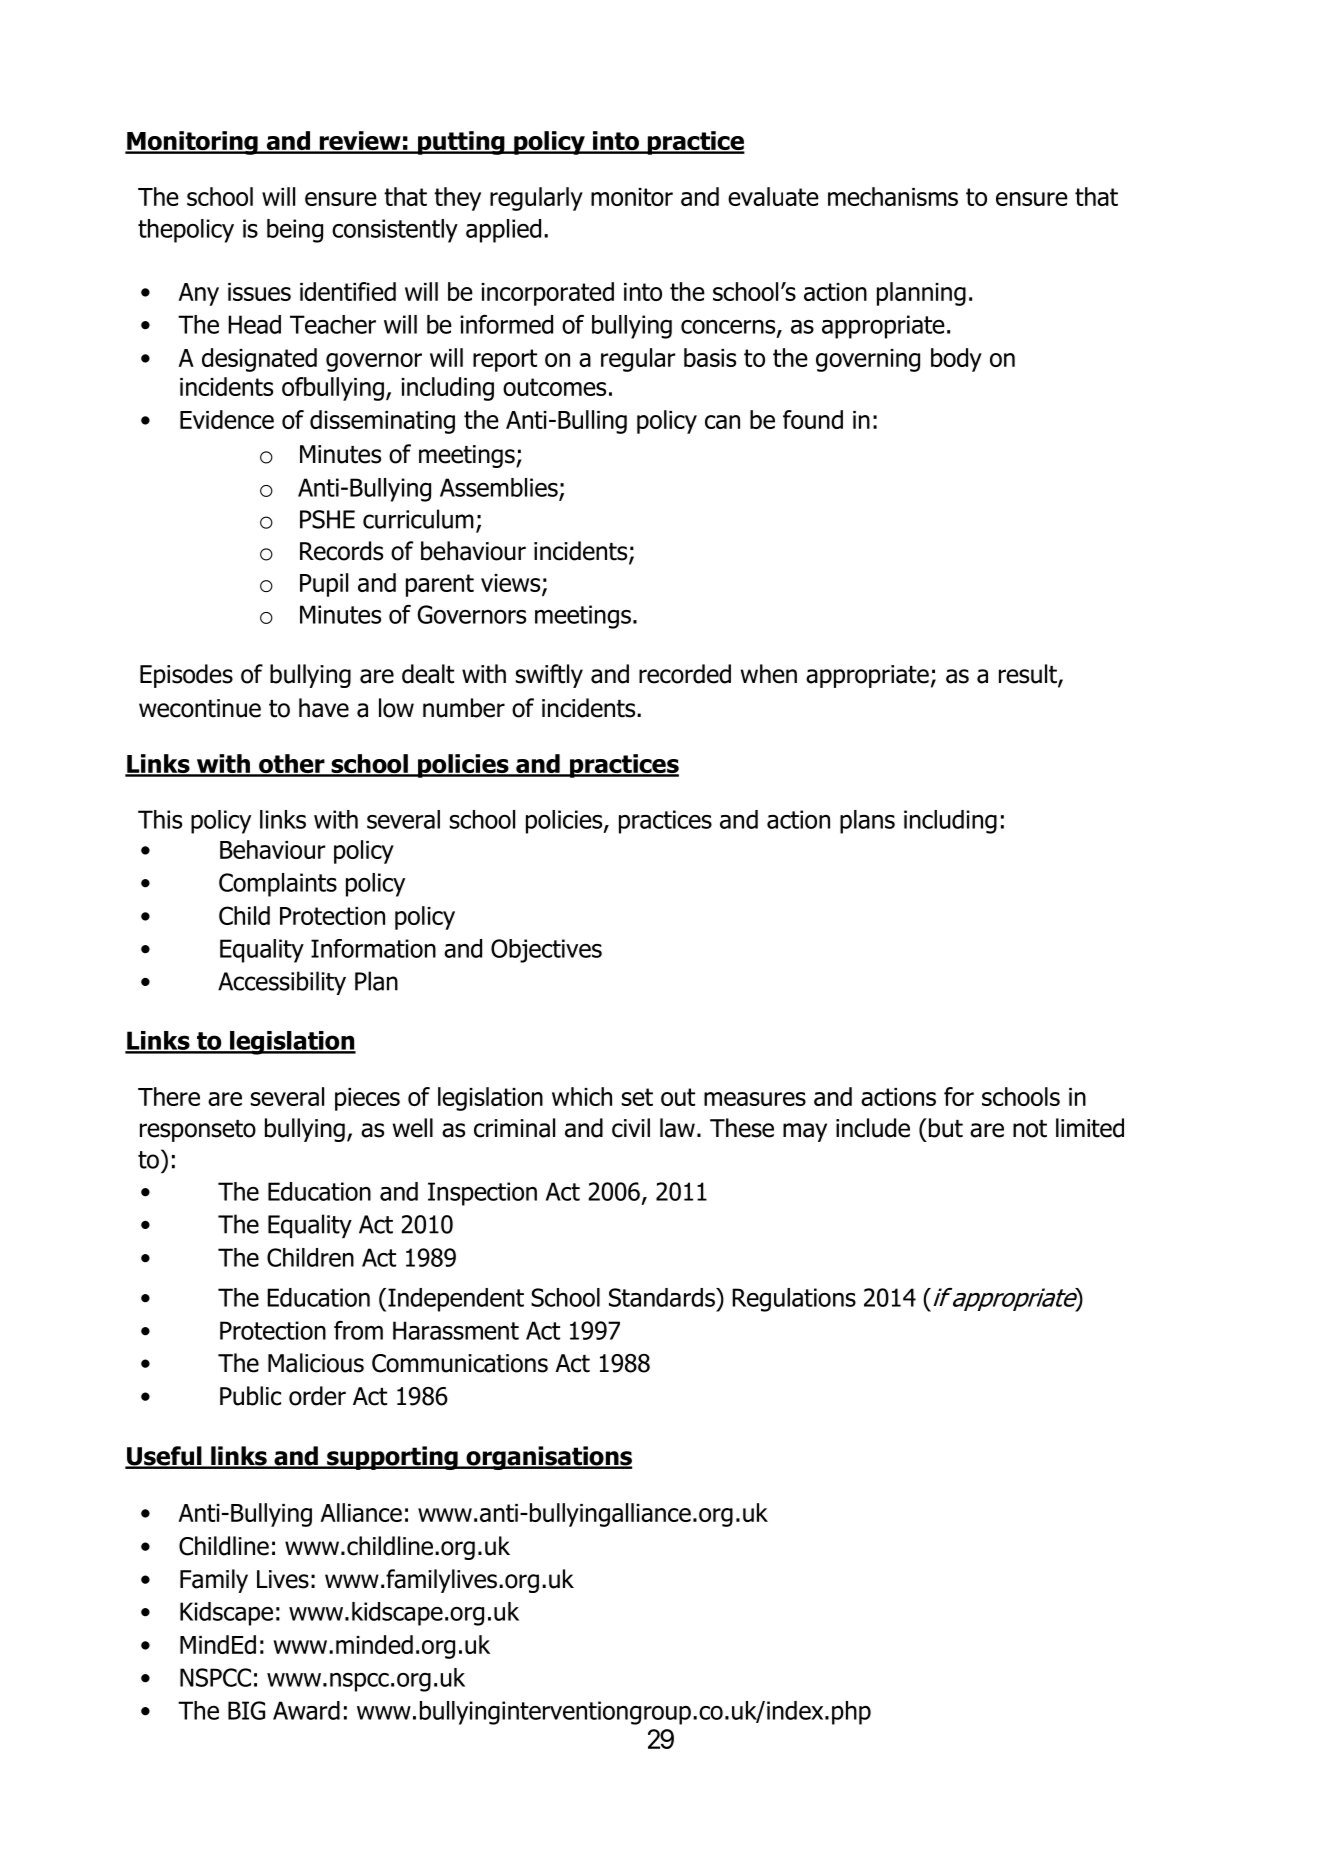 The image size is (1318, 1864). What do you see at coordinates (663, 1297) in the screenshot?
I see `Standards` at bounding box center [663, 1297].
